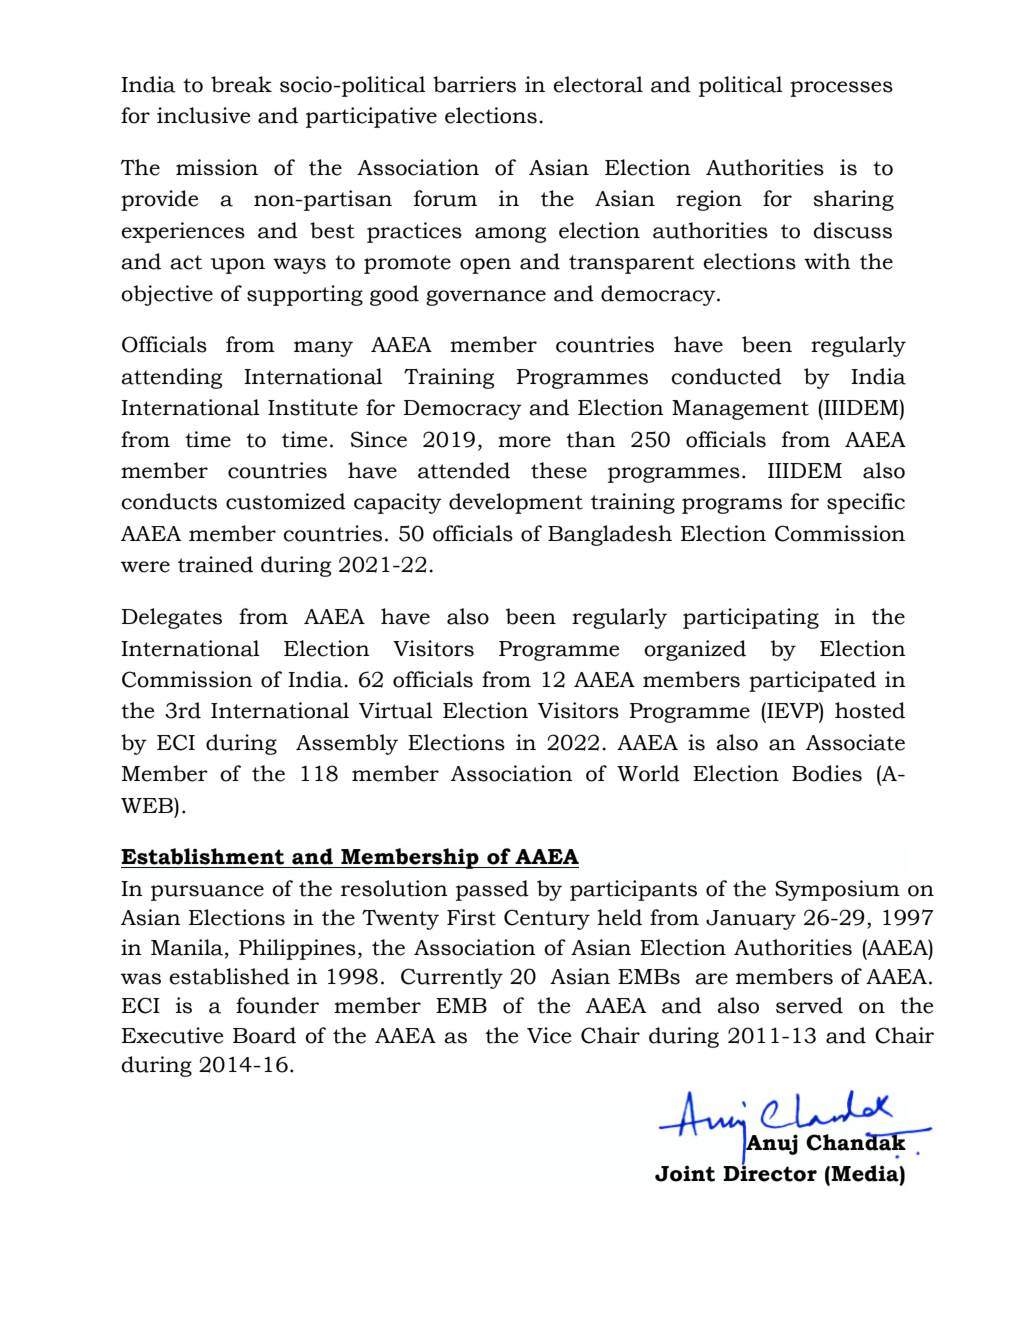 The width and height of the page is (1026, 1328). Describe the element at coordinates (286, 501) in the page. I see `customized` at that location.
